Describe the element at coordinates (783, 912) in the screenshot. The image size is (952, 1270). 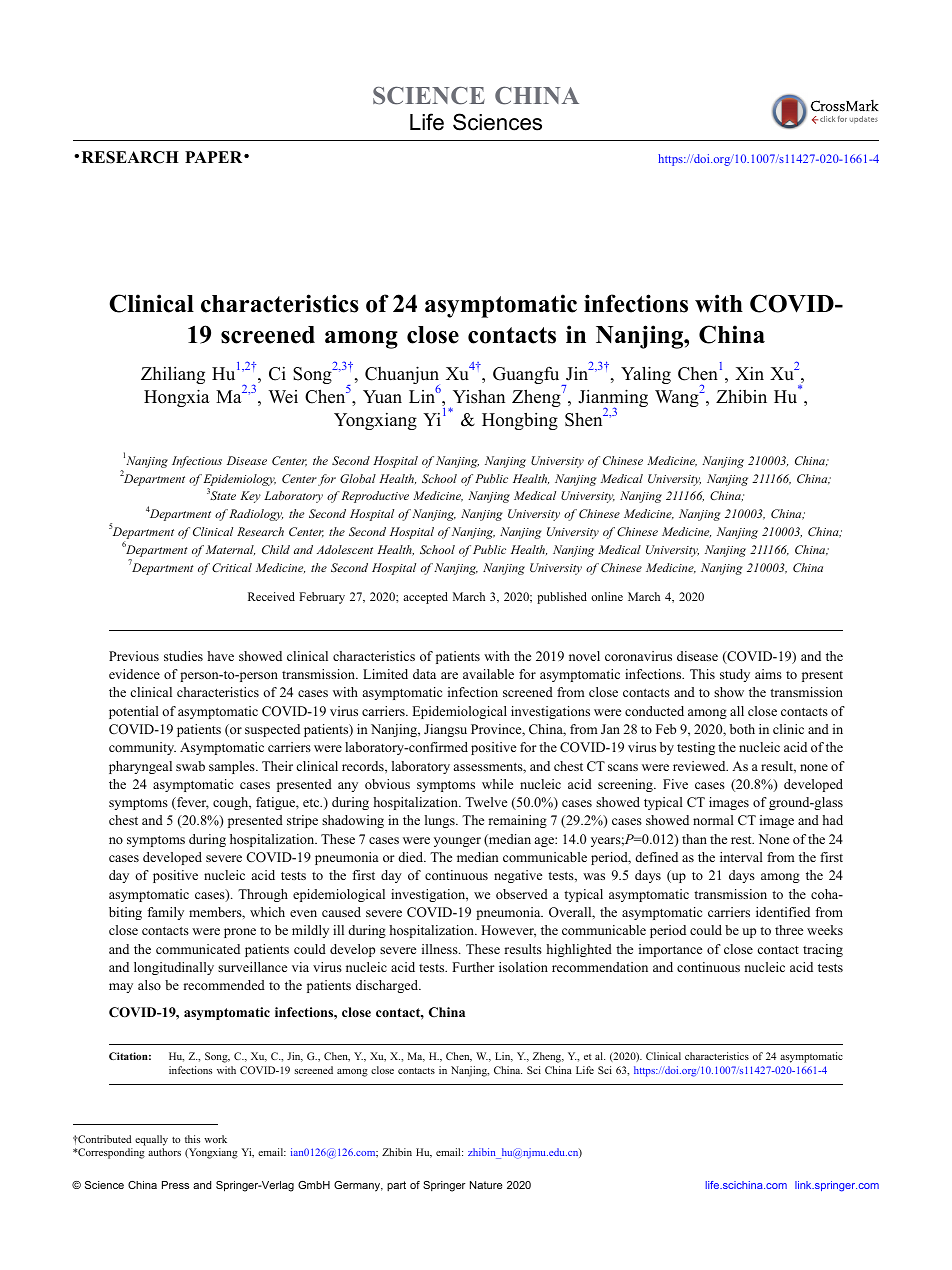
I see `identified` at that location.
